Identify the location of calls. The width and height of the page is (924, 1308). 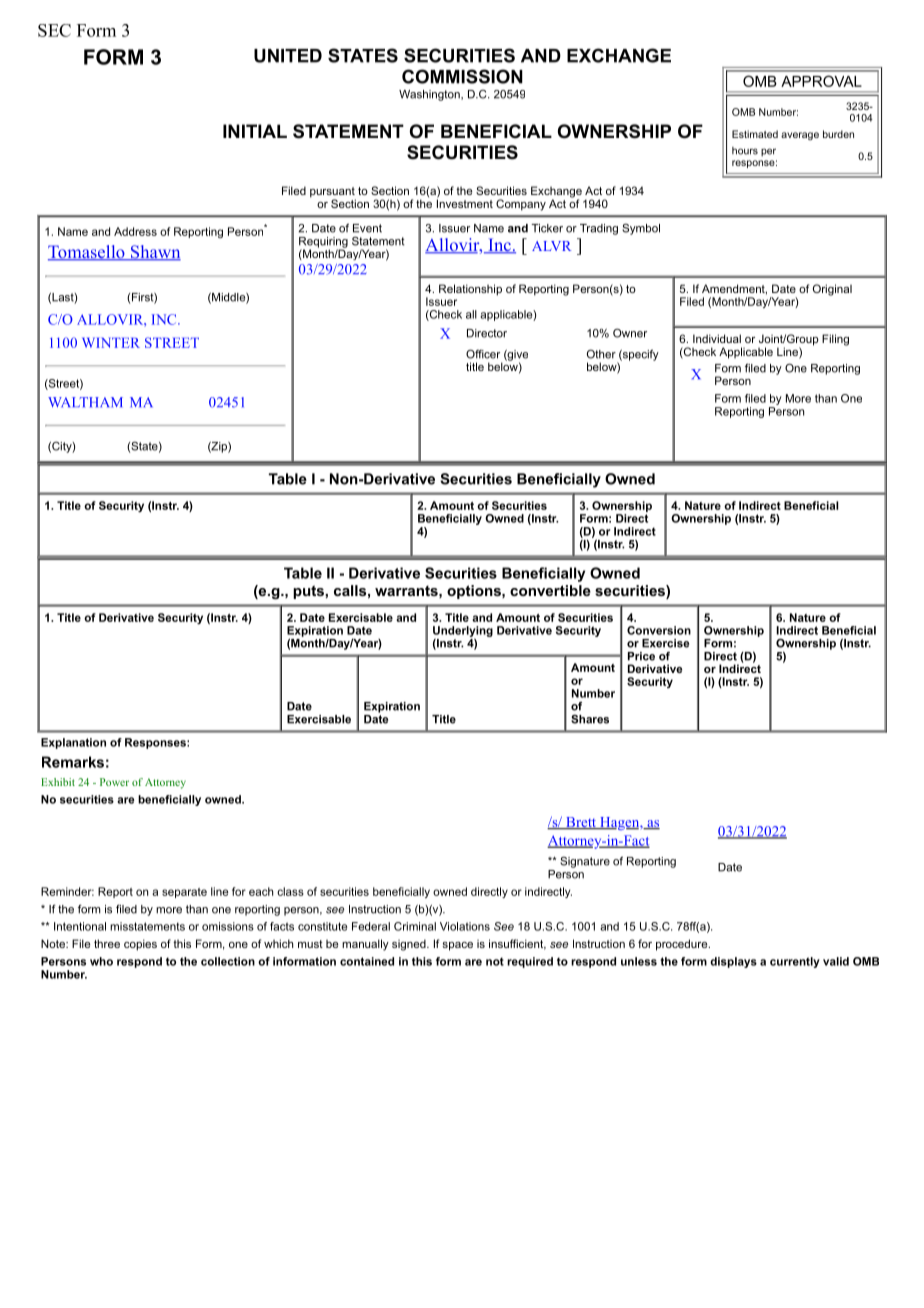
(350, 590).
